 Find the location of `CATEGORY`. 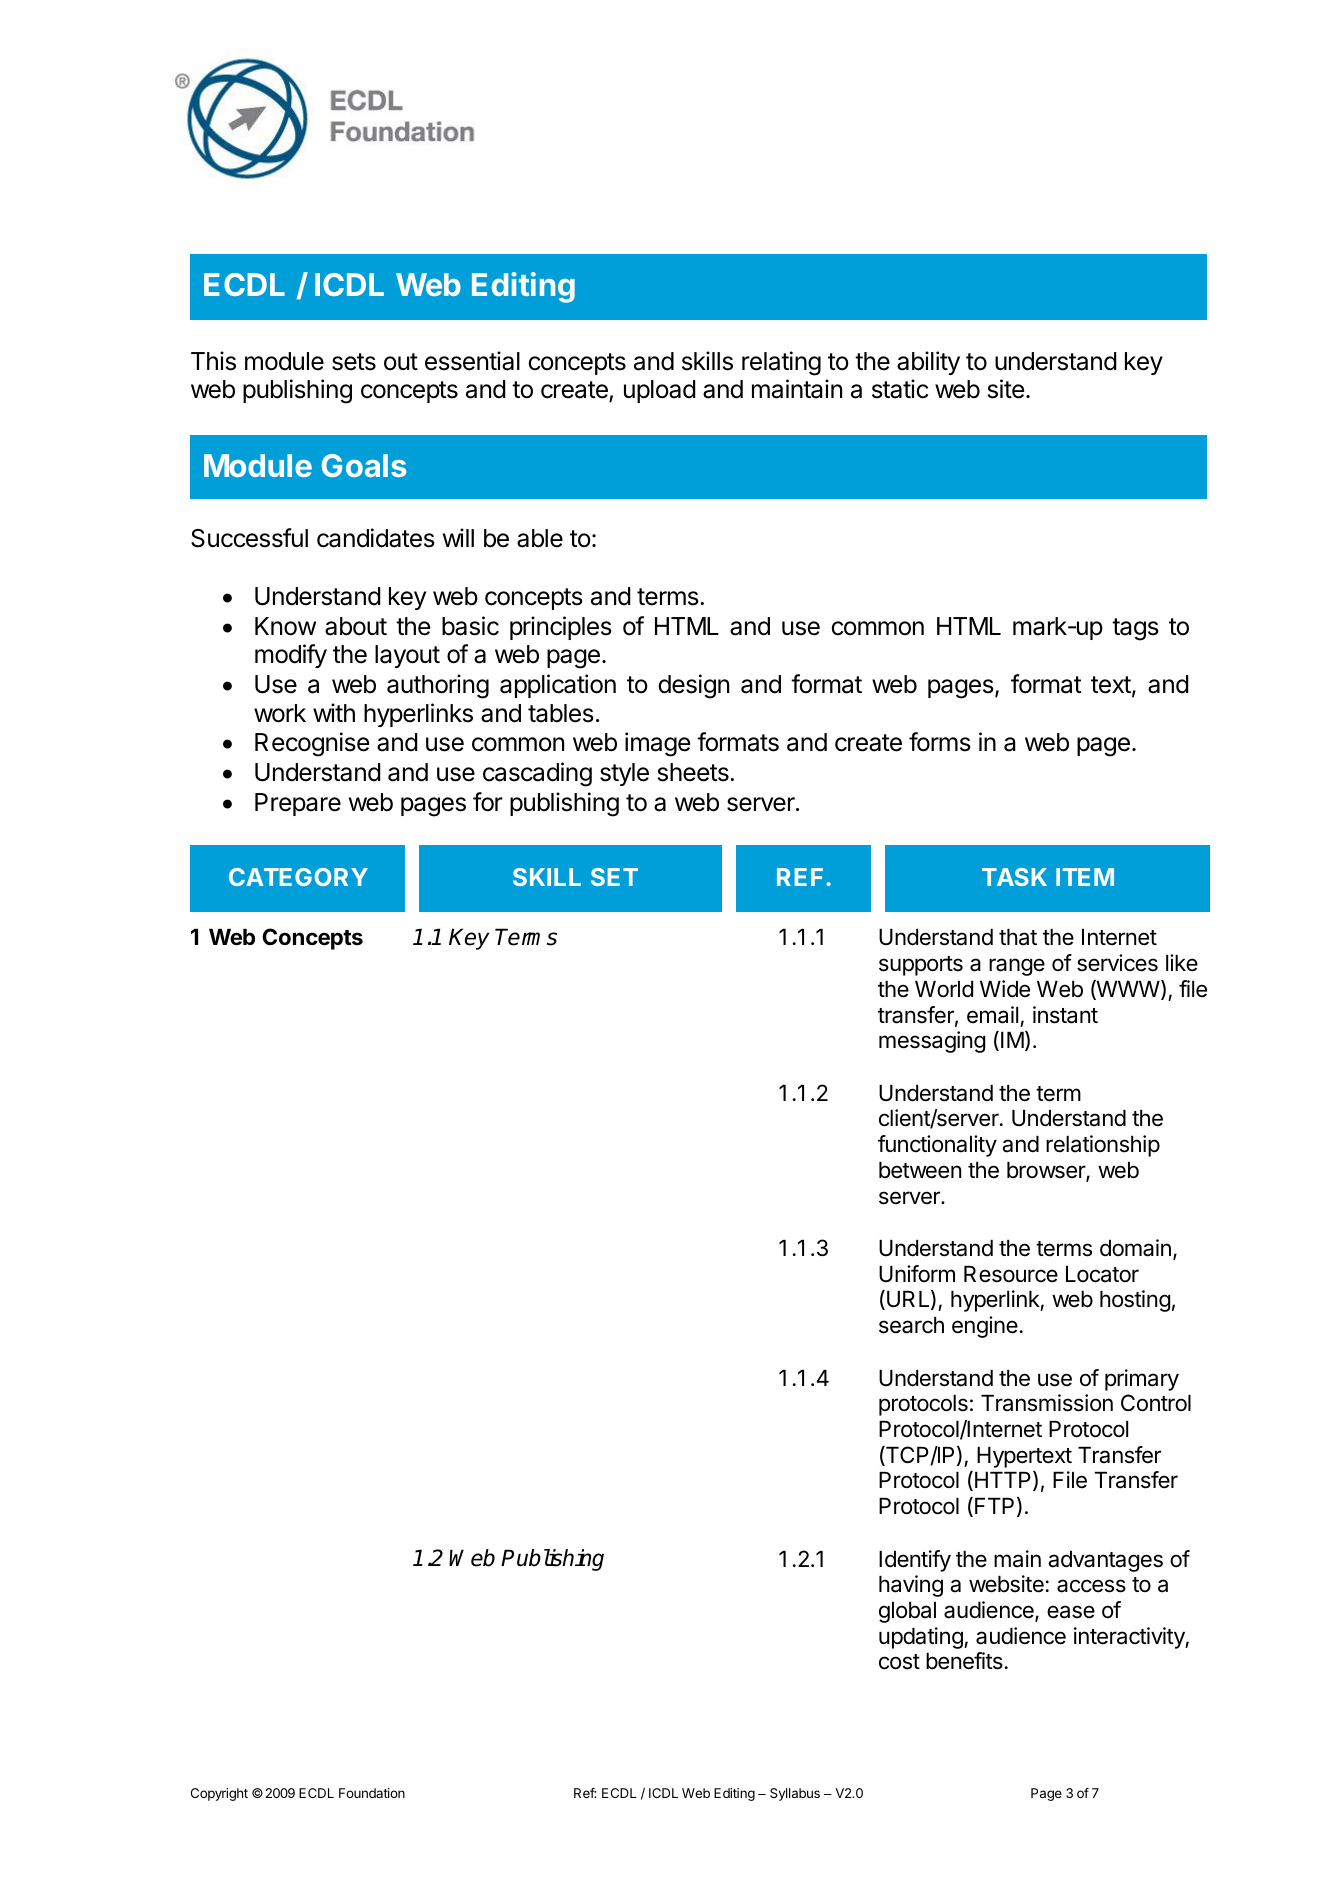

CATEGORY is located at coordinates (298, 877).
